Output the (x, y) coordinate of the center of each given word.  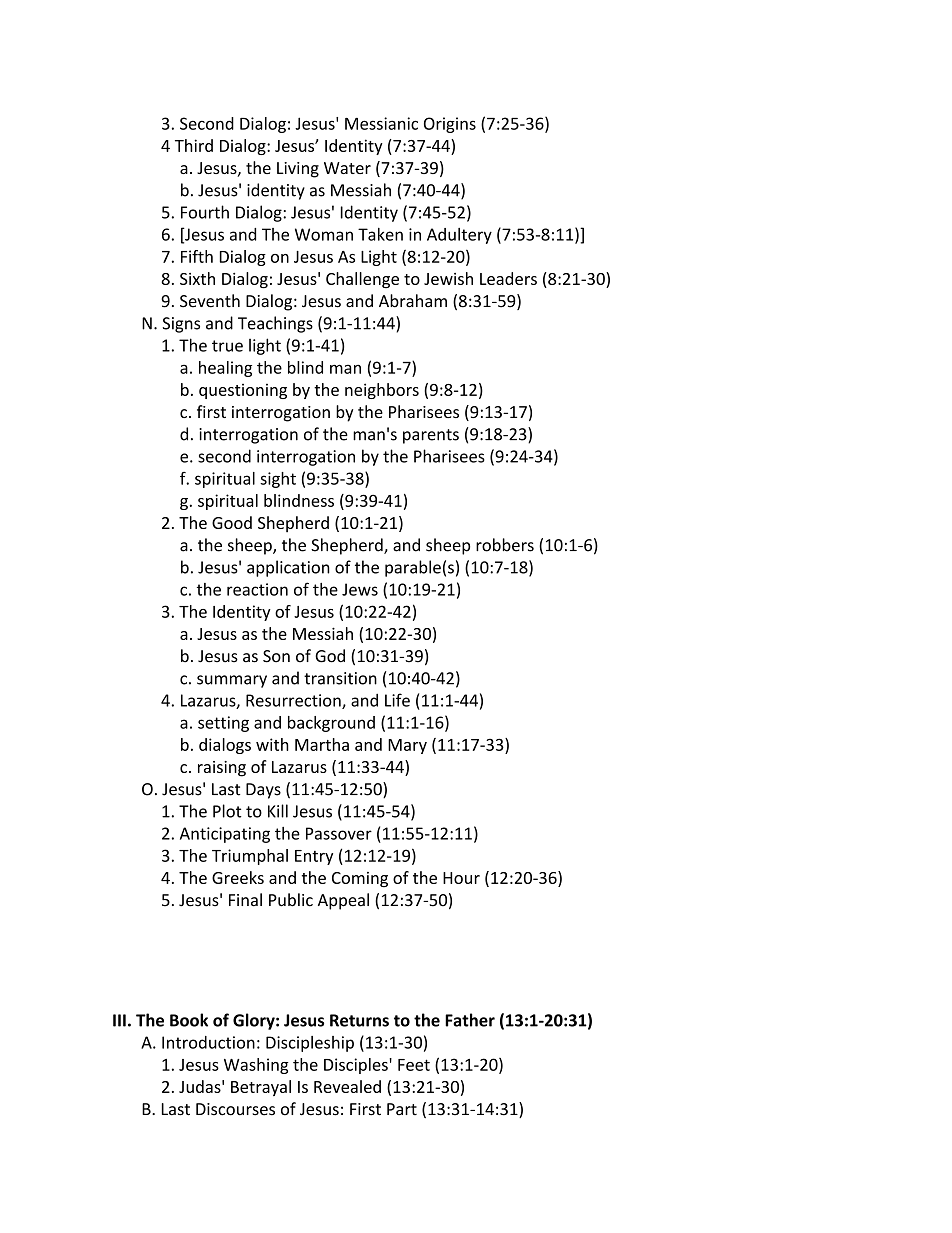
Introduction (208, 1042)
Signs (181, 325)
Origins (450, 125)
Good (232, 522)
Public (291, 900)
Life (397, 700)
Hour (461, 878)
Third (194, 145)
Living (298, 170)
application (288, 568)
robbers (505, 545)
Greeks (238, 877)
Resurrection (294, 701)
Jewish (448, 278)
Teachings (275, 324)
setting (223, 724)
